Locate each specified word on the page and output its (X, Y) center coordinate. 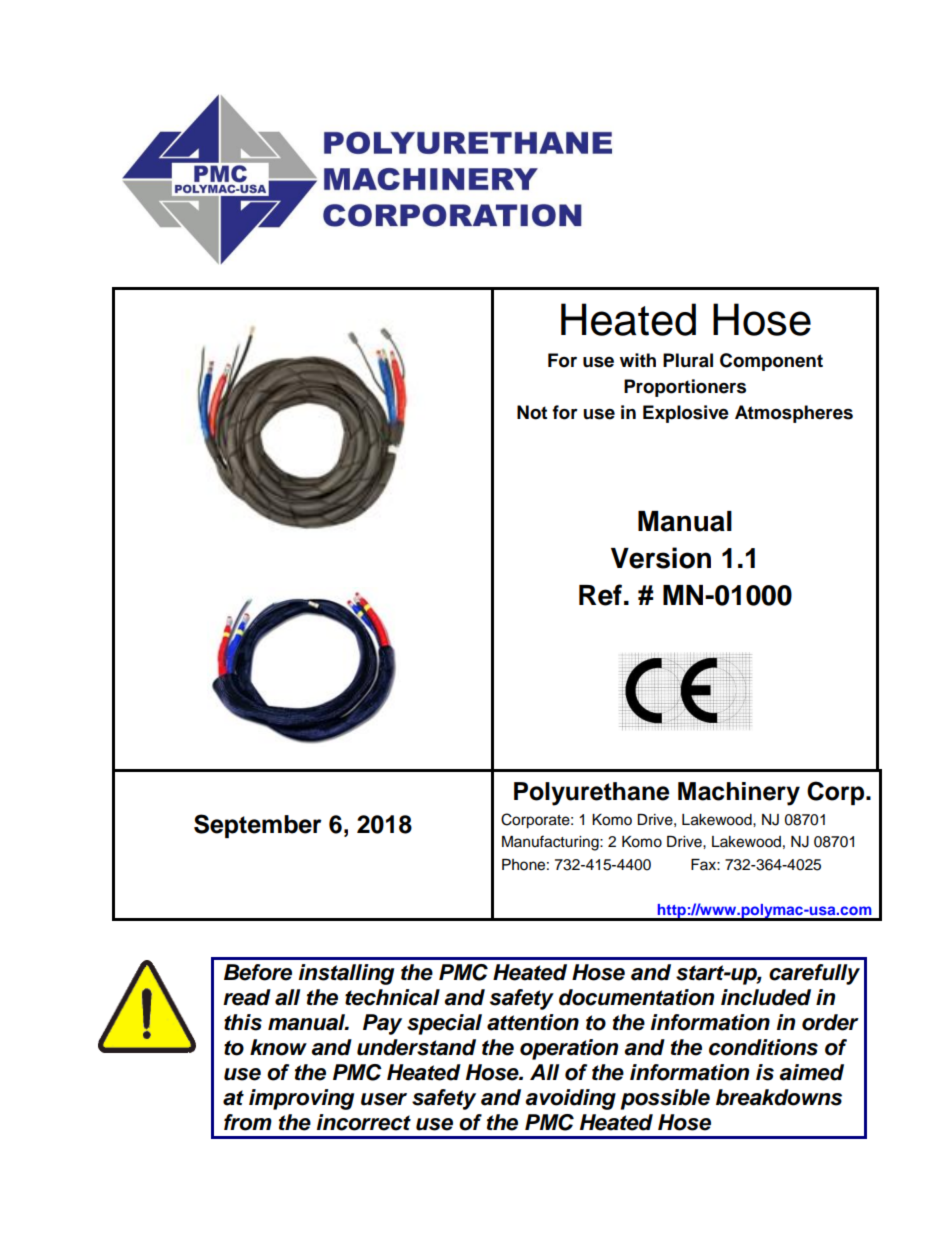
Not (532, 412)
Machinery (739, 794)
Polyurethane (591, 794)
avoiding (570, 1099)
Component (771, 362)
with (638, 360)
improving (301, 1099)
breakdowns (779, 1097)
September (258, 826)
